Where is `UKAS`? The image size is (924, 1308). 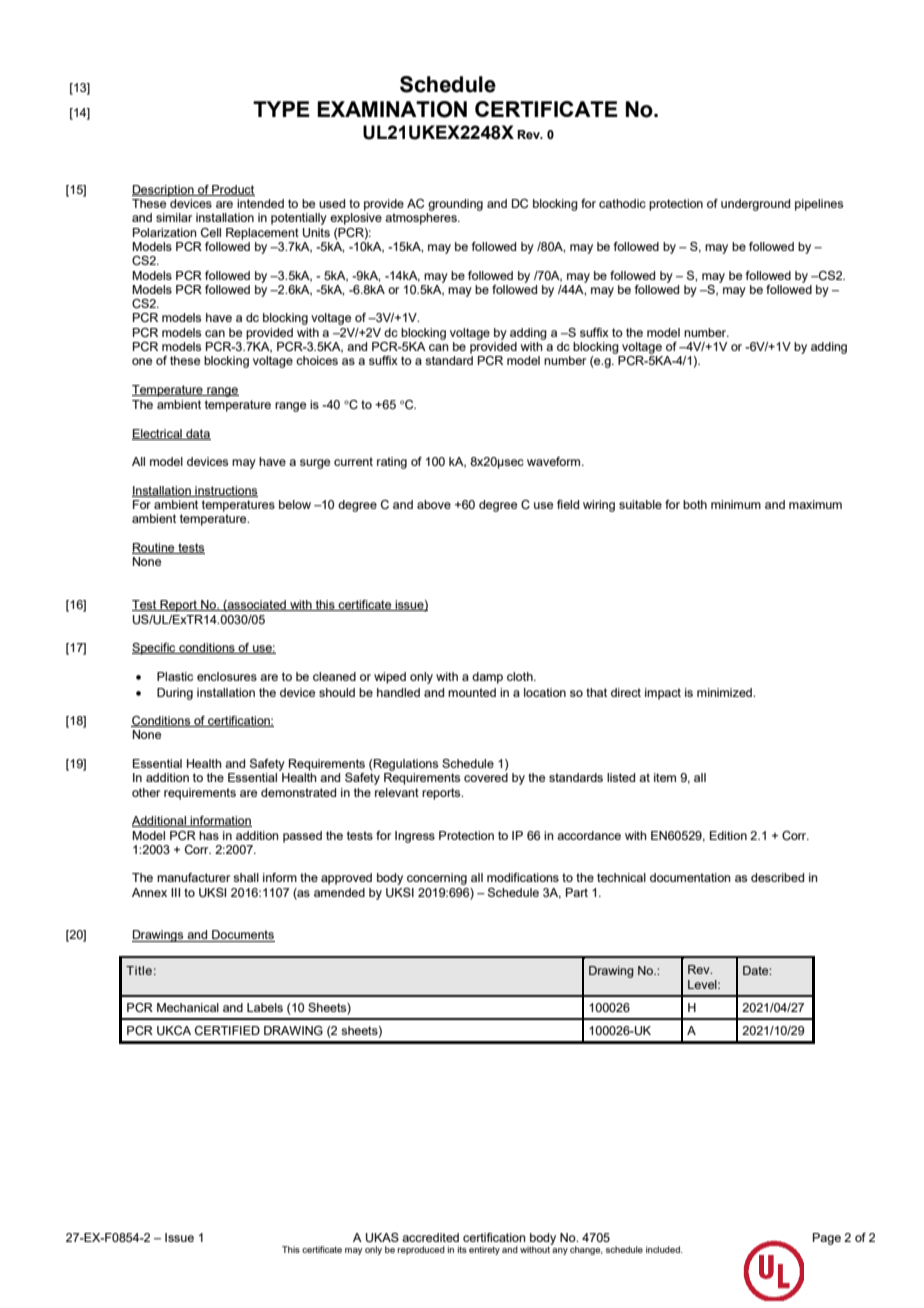 UKAS is located at coordinates (382, 1238).
